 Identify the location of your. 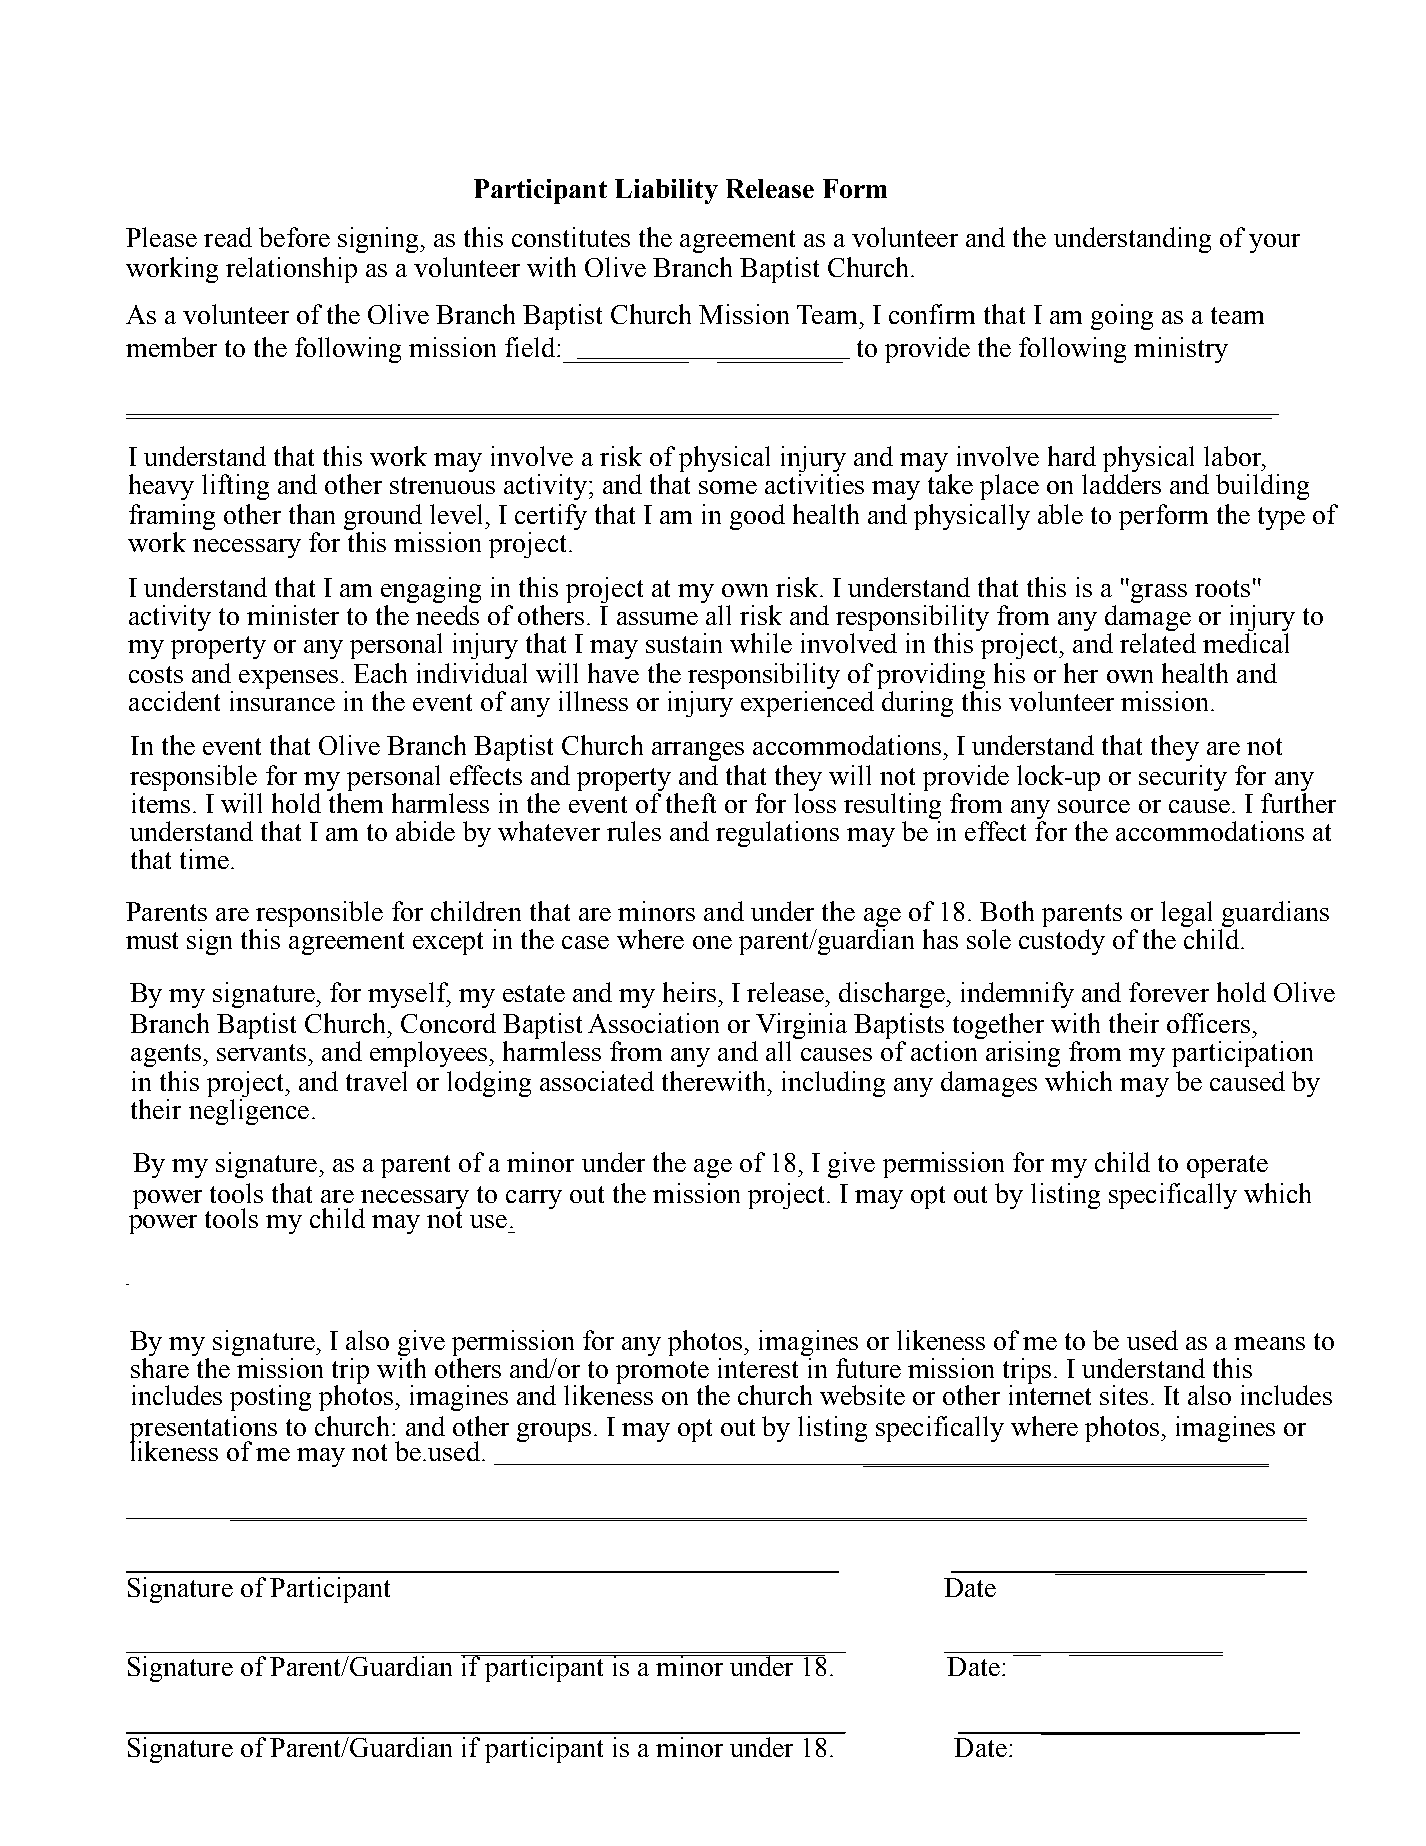
(1274, 243).
